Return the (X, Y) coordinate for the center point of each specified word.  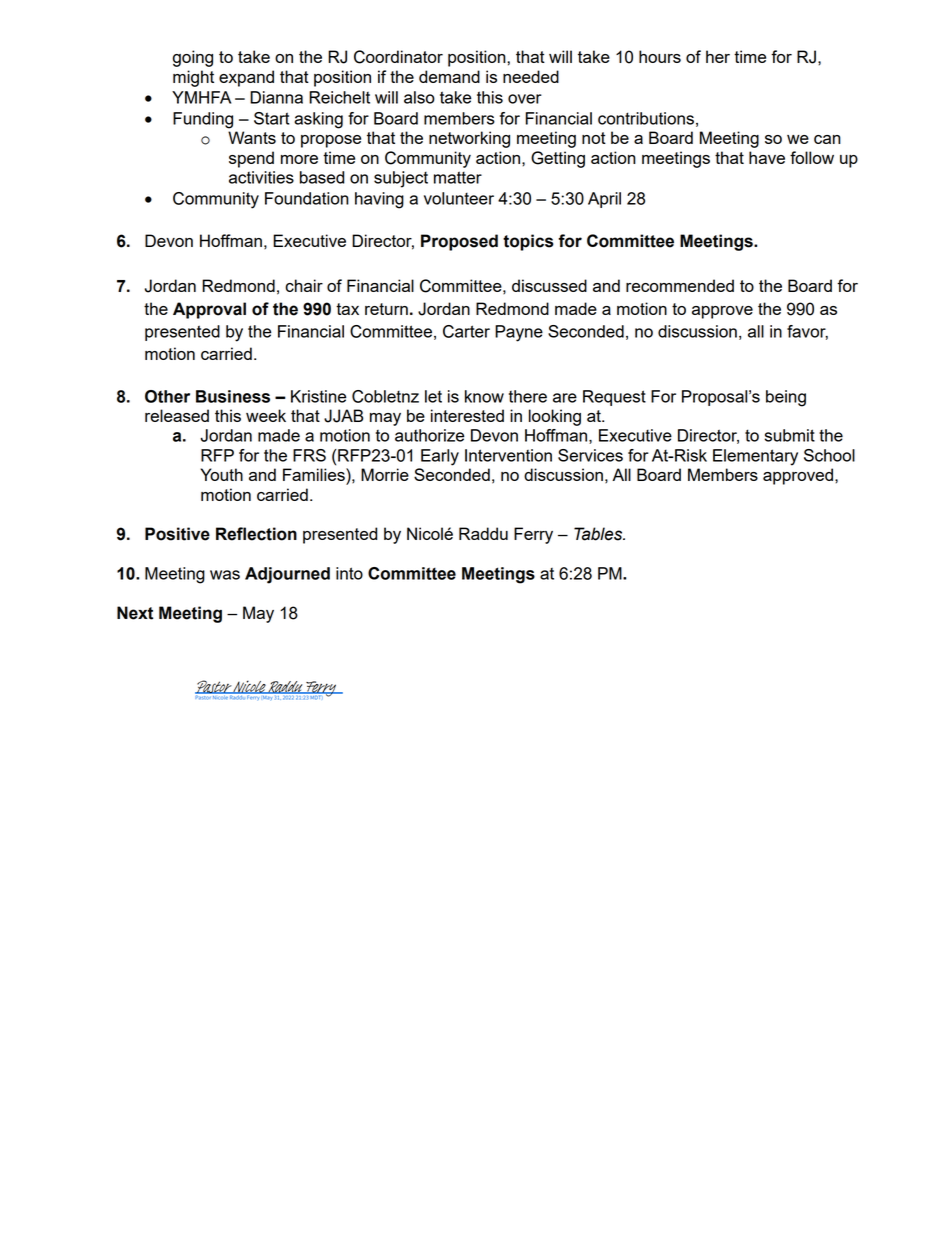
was (225, 575)
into (349, 573)
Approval (209, 310)
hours (660, 56)
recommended (680, 285)
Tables (599, 534)
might (193, 78)
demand (449, 76)
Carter (466, 331)
